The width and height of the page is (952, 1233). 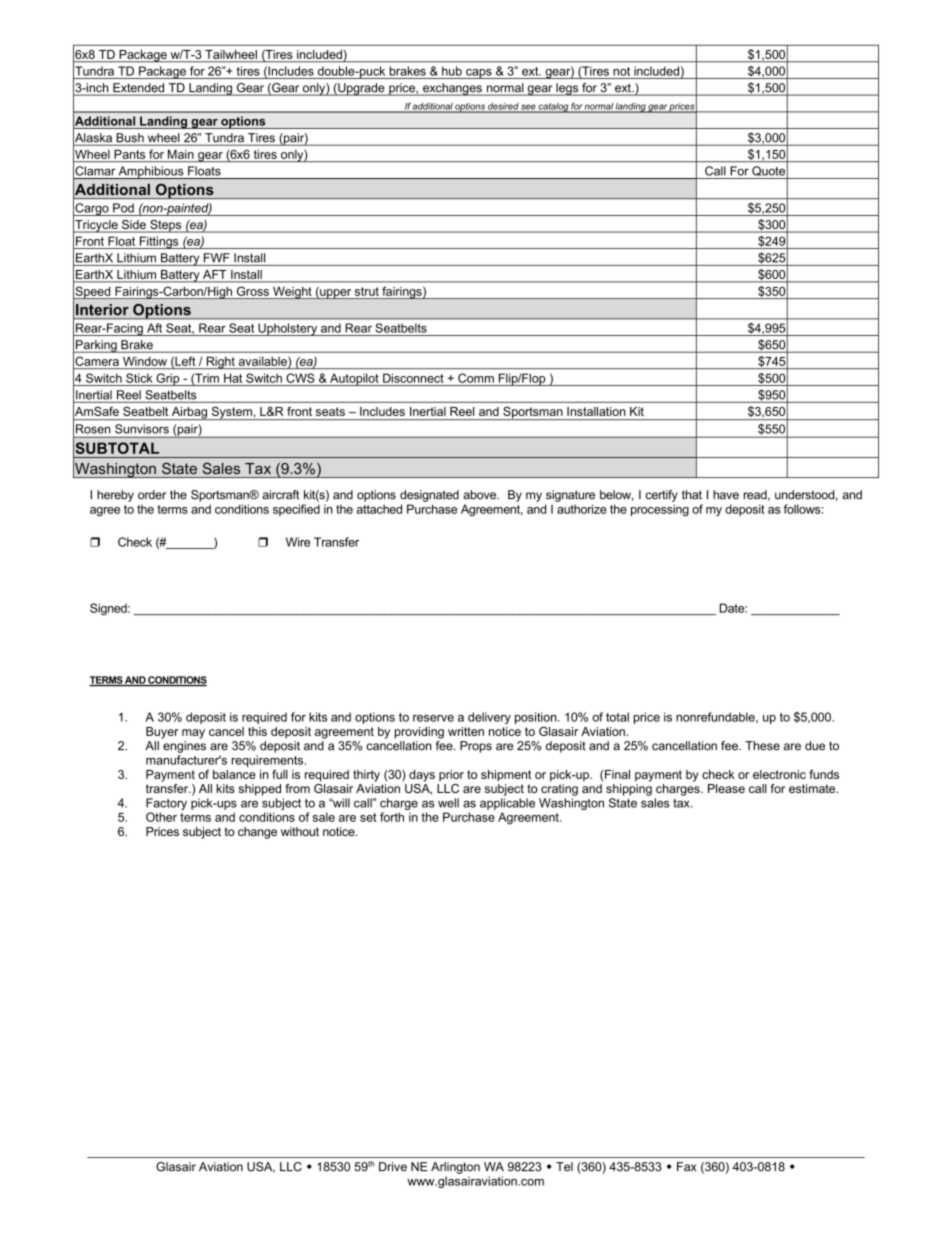 I want to click on processing, so click(x=660, y=510).
